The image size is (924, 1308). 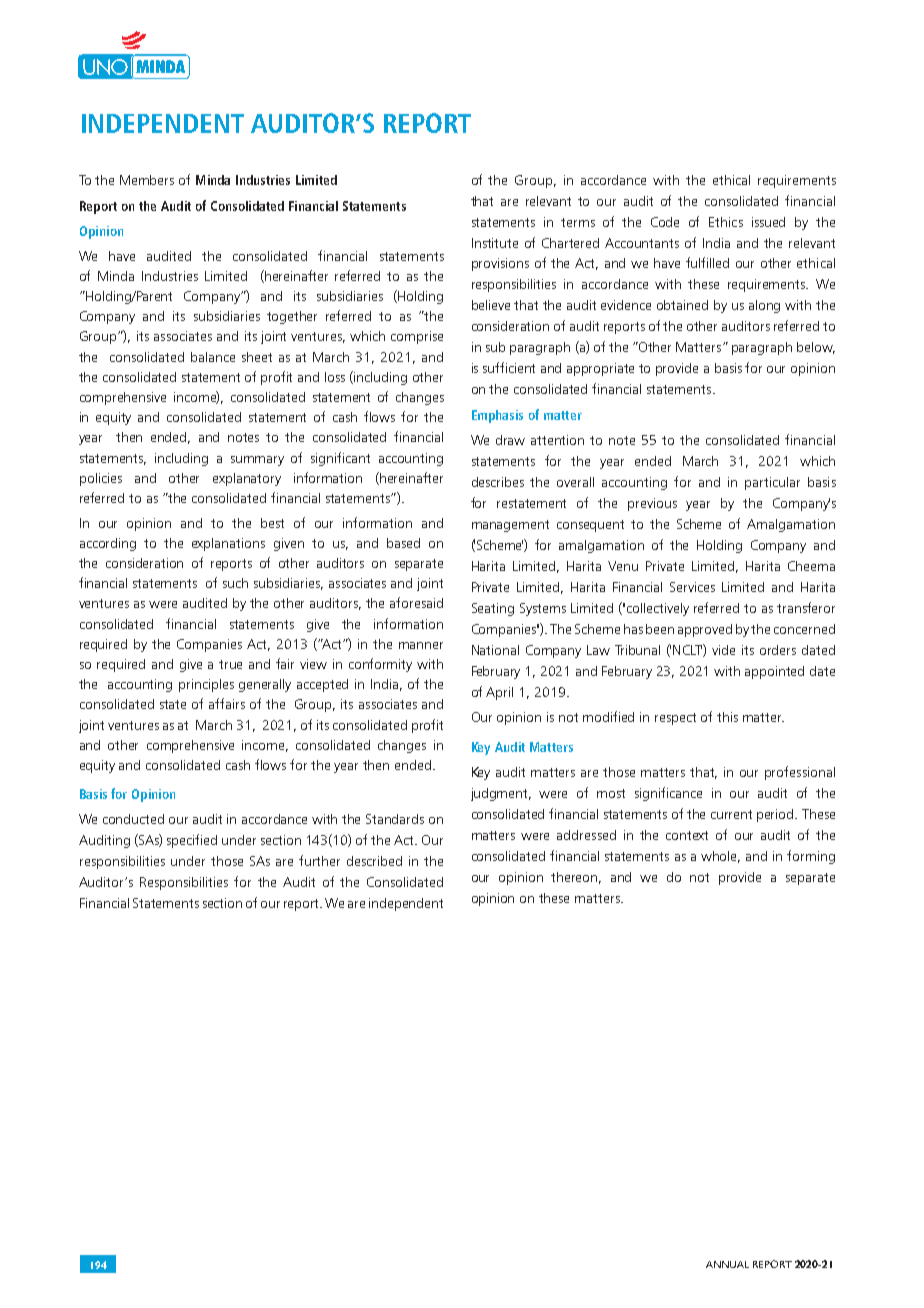 I want to click on judgment, so click(x=501, y=794).
